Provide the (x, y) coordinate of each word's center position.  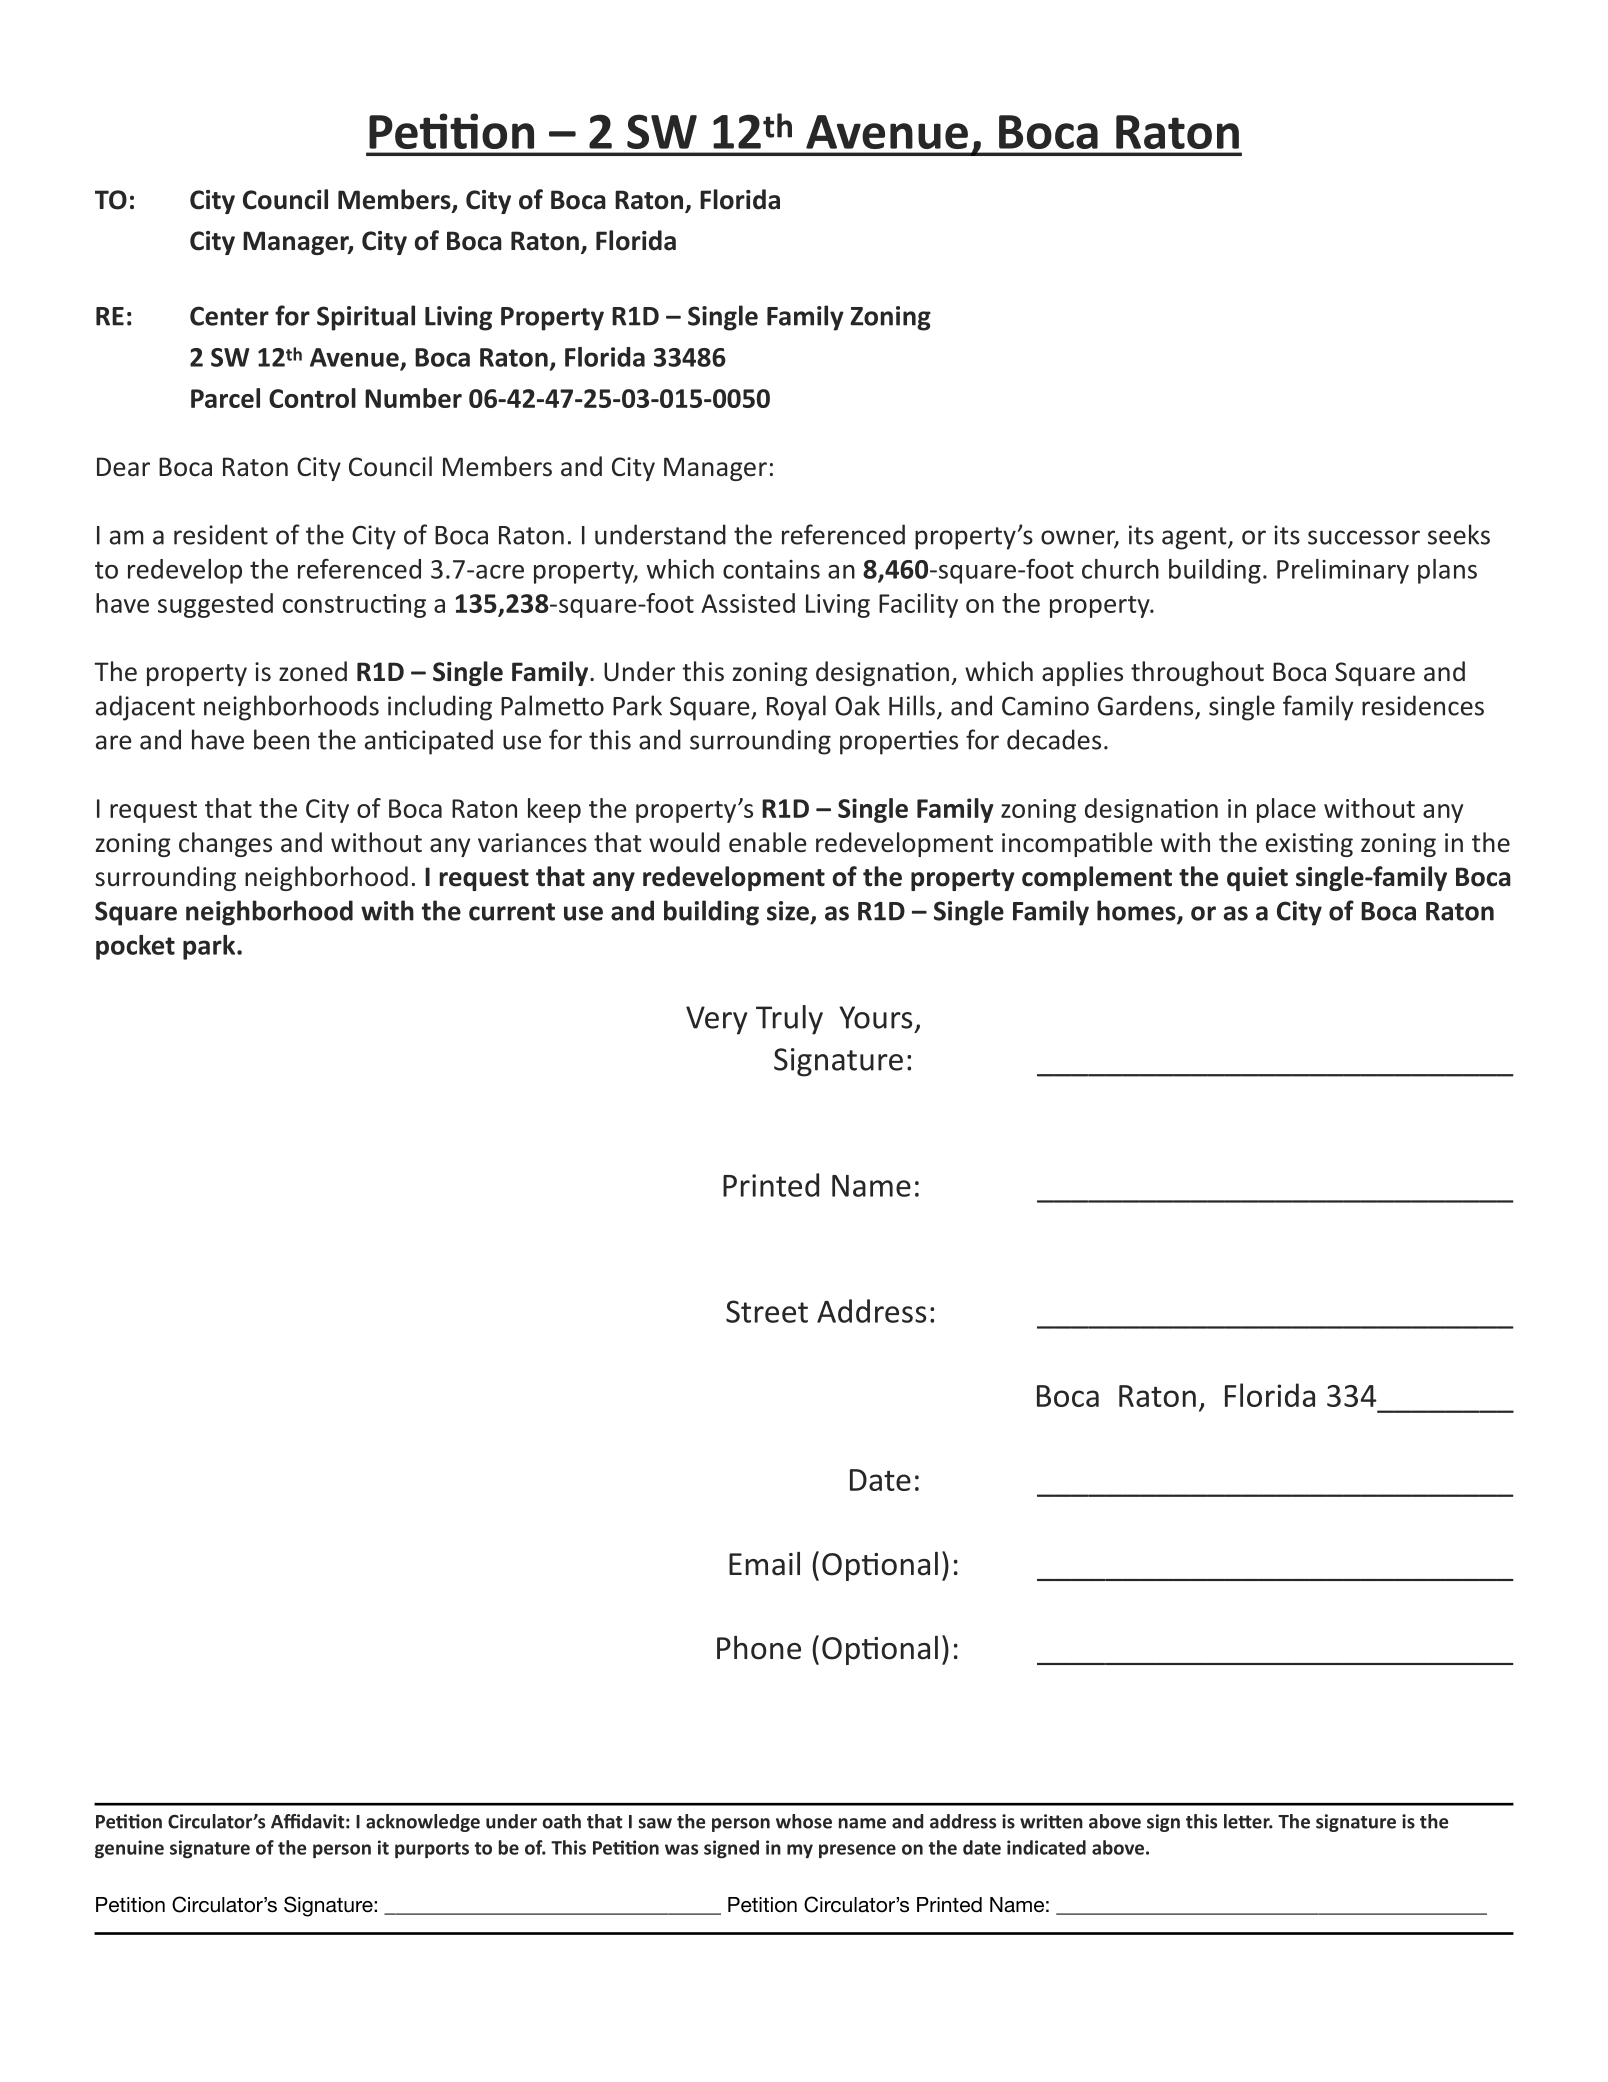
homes (1137, 911)
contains (771, 569)
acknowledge (423, 1823)
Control (312, 398)
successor (1364, 537)
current (512, 912)
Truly (789, 1020)
